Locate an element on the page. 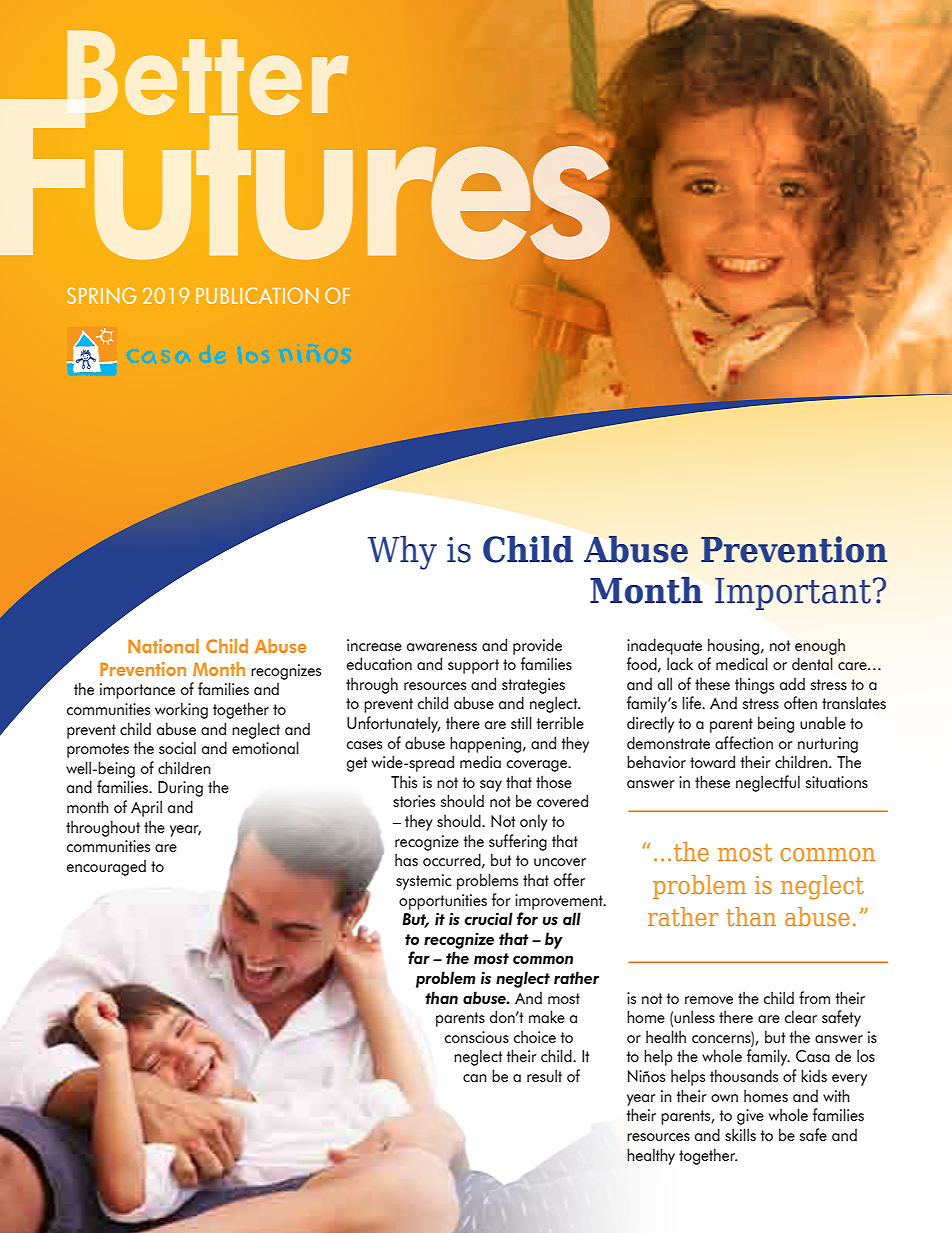  National is located at coordinates (163, 646).
